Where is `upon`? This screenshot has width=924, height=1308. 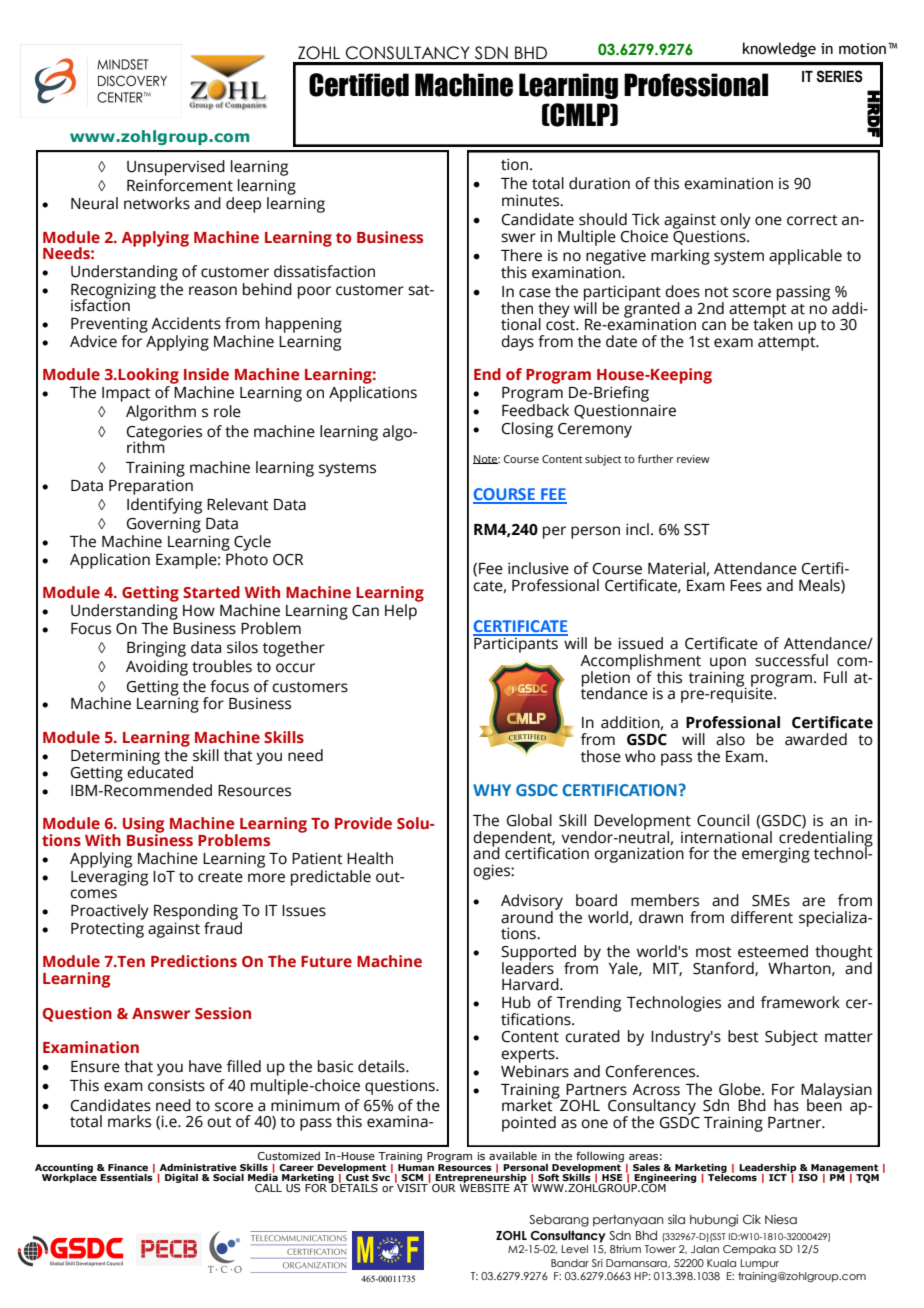 upon is located at coordinates (728, 664).
